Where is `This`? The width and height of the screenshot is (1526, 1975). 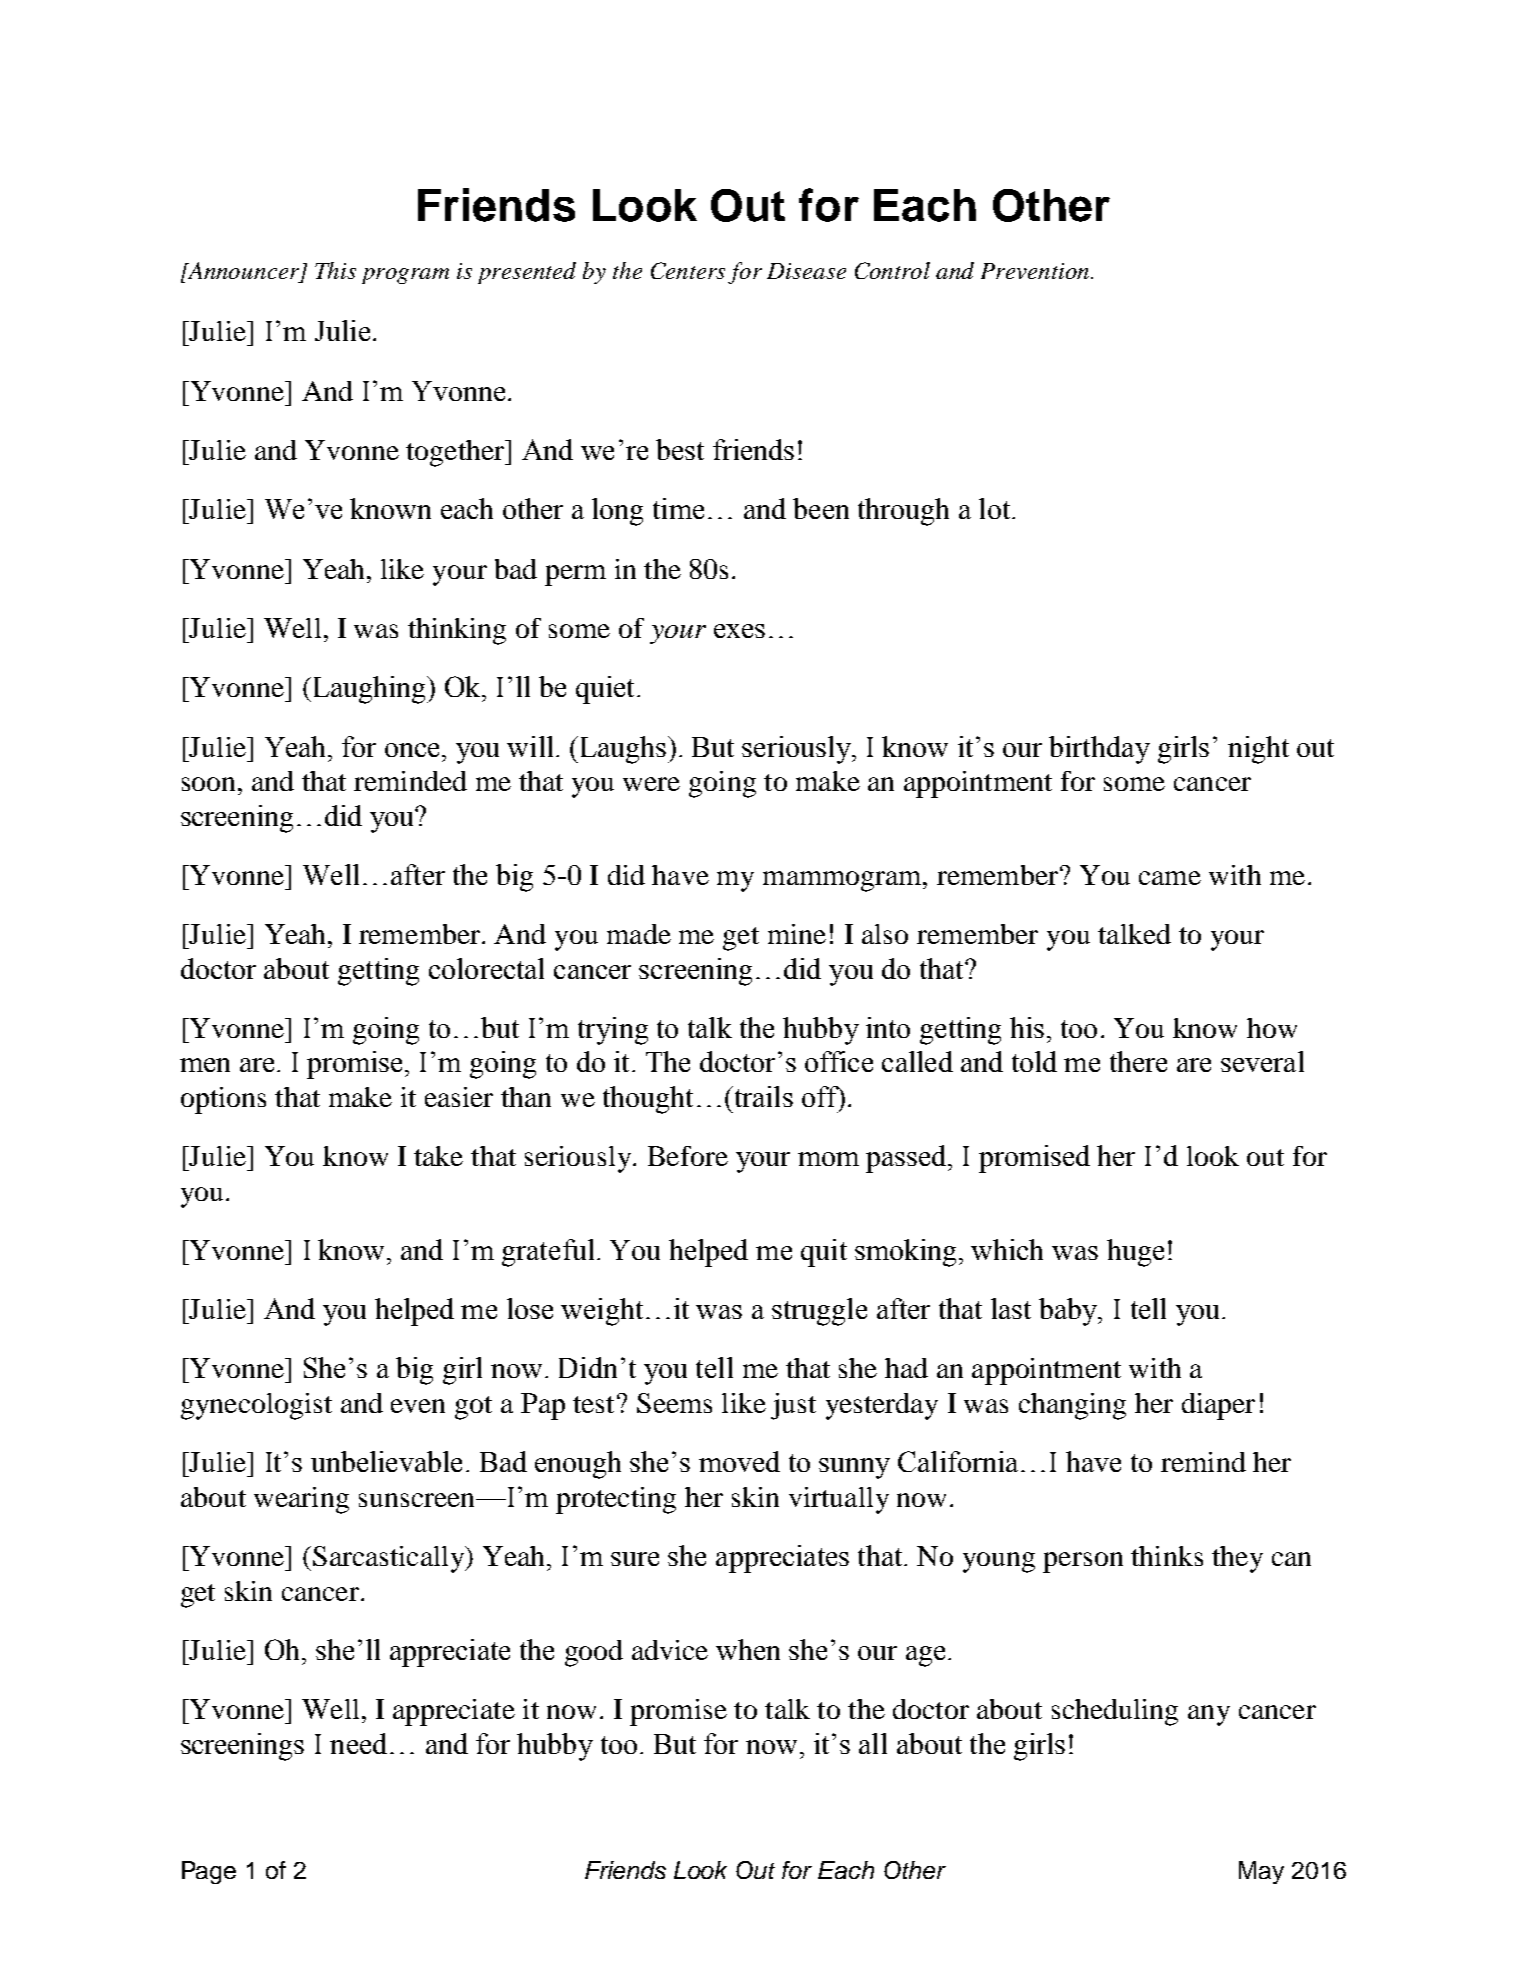
This is located at coordinates (335, 270).
